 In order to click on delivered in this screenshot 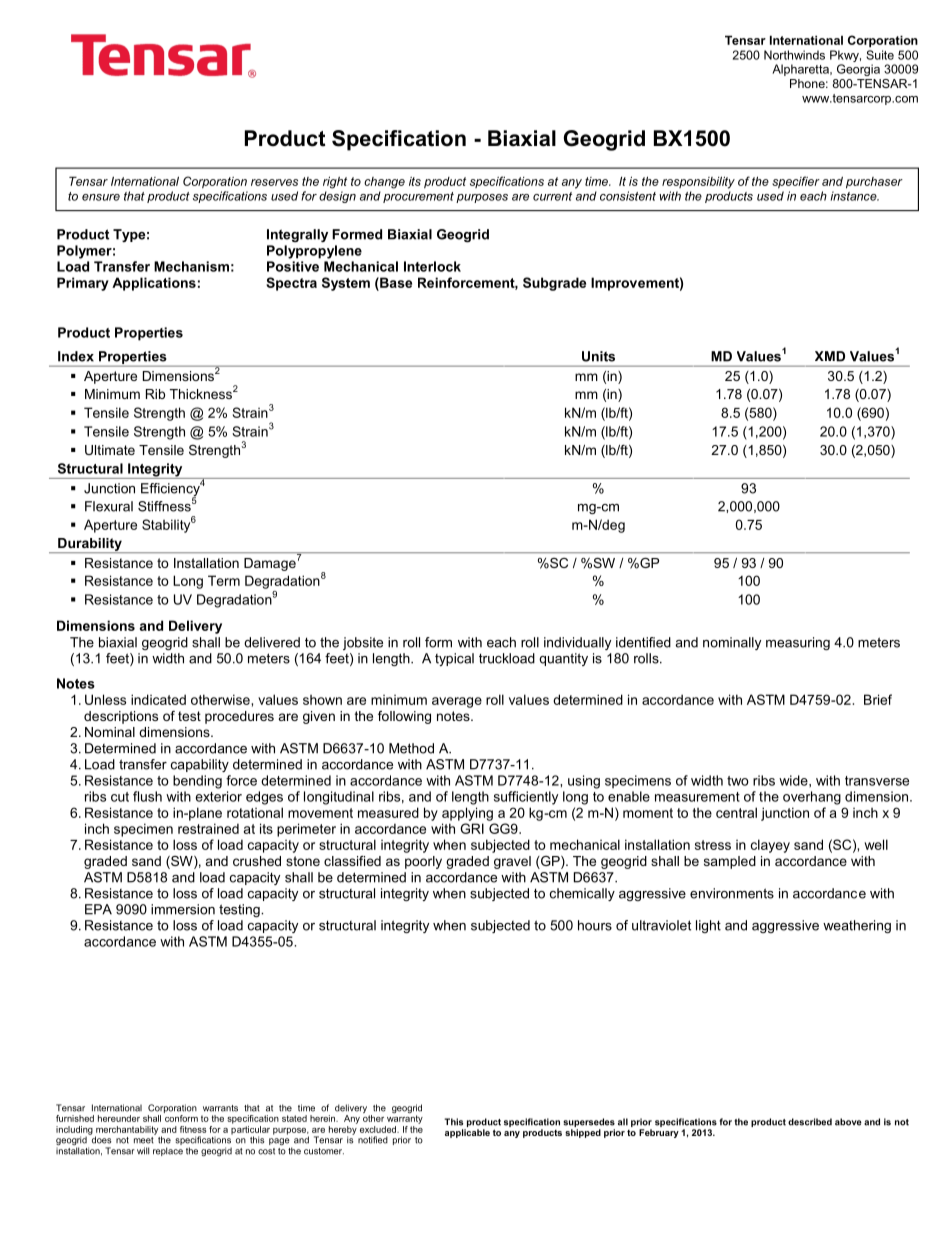, I will do `click(272, 642)`.
